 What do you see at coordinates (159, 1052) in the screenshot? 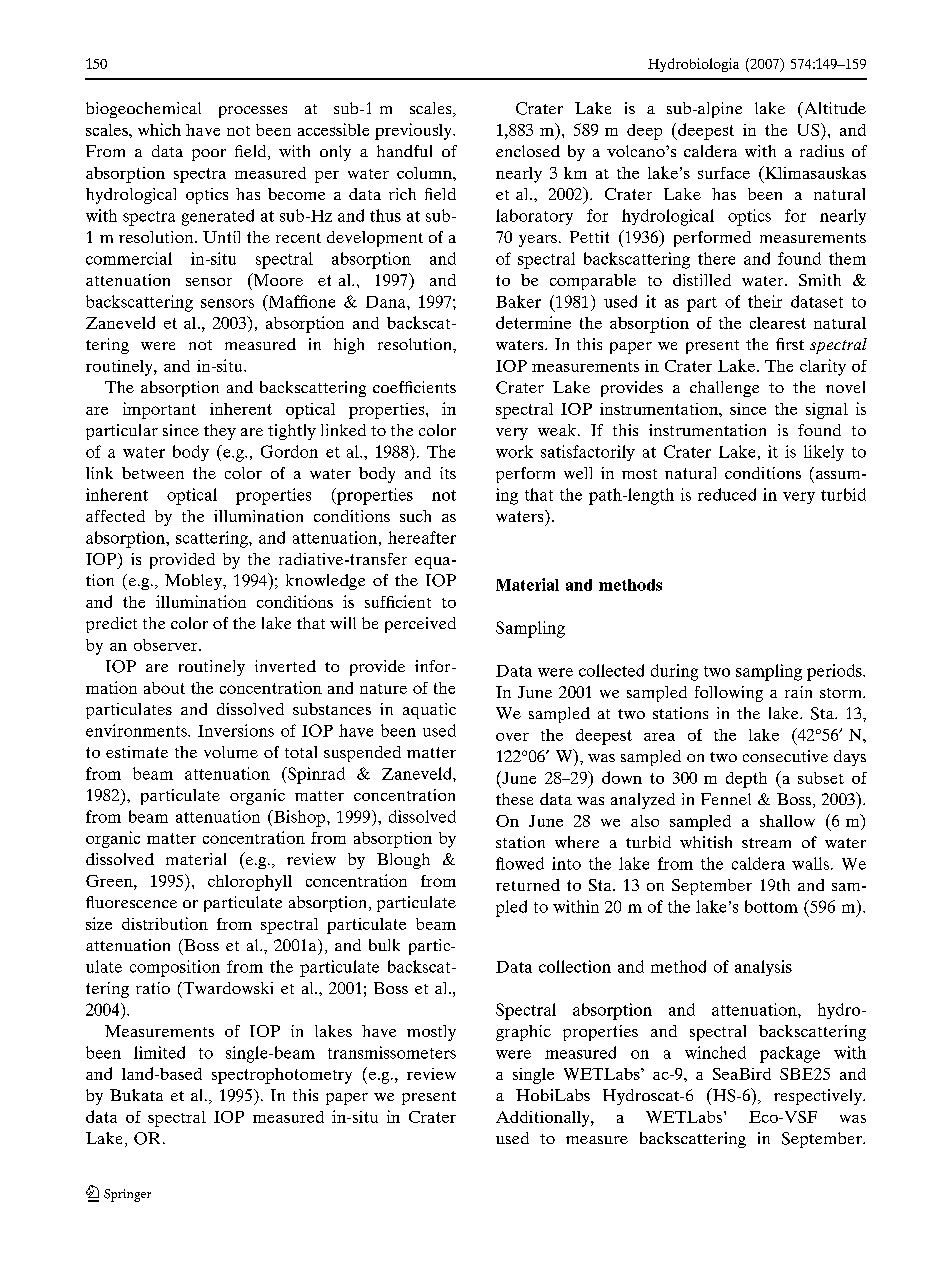
I see `limited` at bounding box center [159, 1052].
